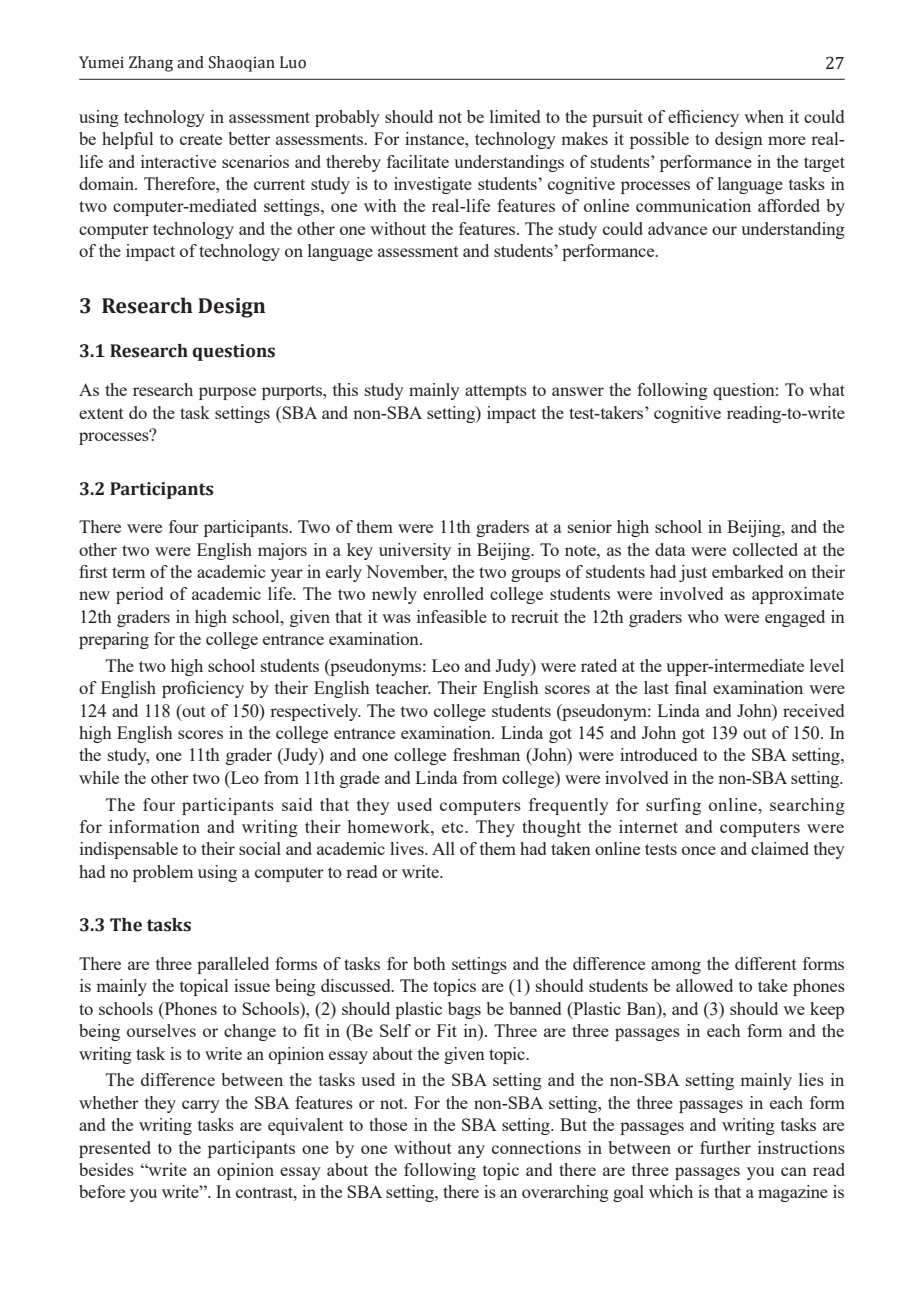 The image size is (924, 1308). What do you see at coordinates (703, 616) in the document?
I see `who` at bounding box center [703, 616].
